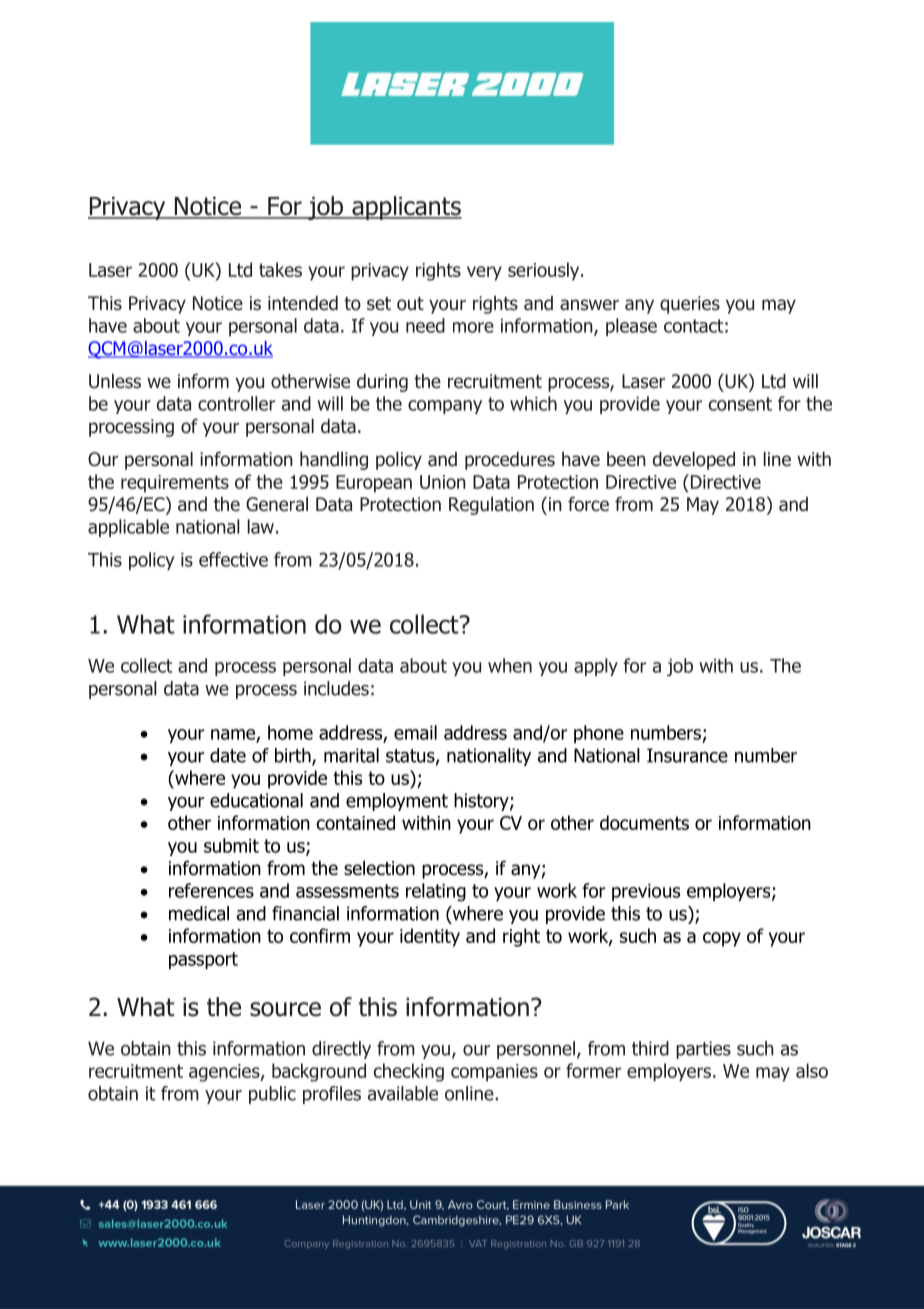 This screenshot has height=1309, width=924. Describe the element at coordinates (272, 1095) in the screenshot. I see `public` at that location.
